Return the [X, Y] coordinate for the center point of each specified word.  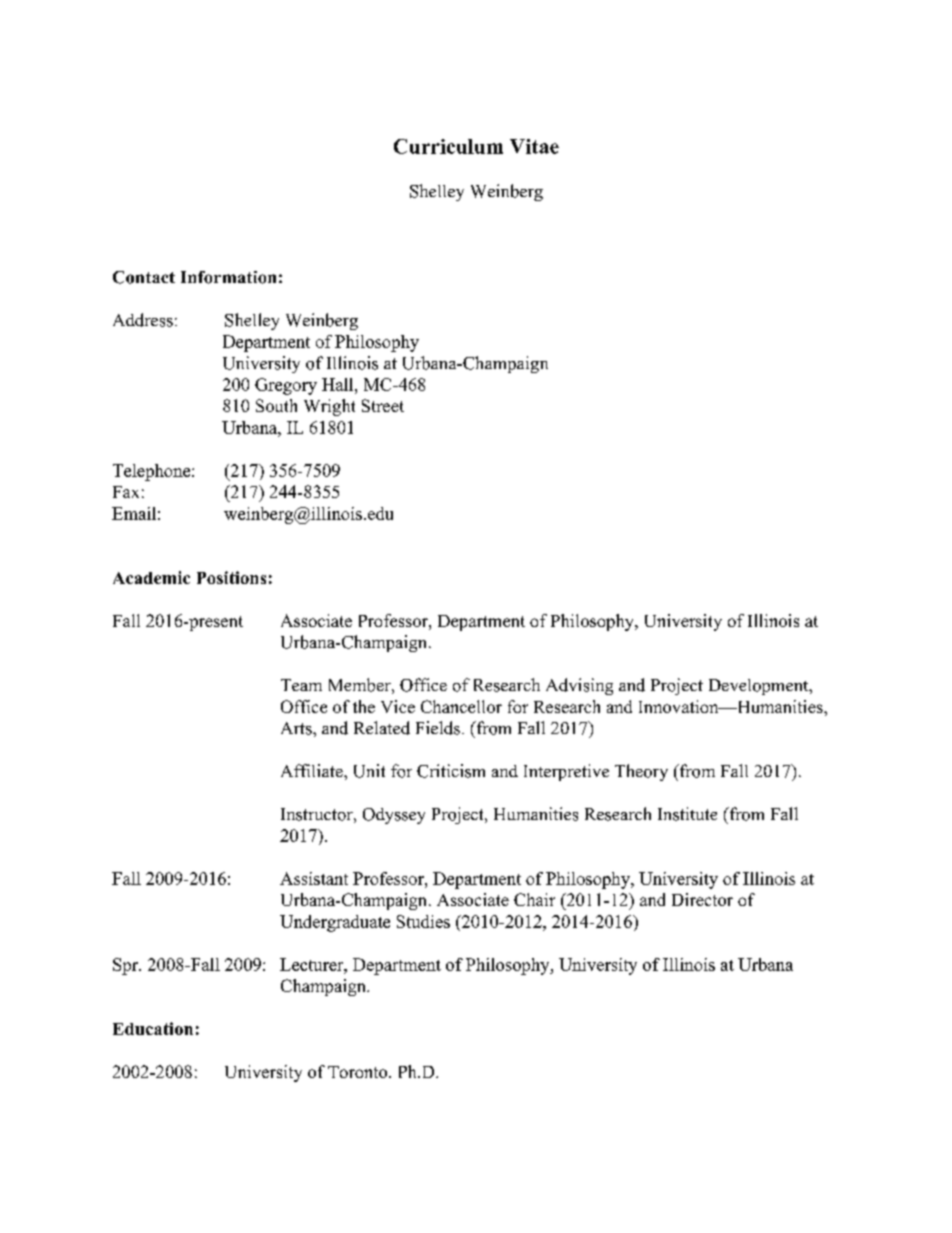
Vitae [534, 146]
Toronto [359, 1072]
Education [153, 1028]
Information [228, 277]
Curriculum [448, 146]
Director [702, 899]
